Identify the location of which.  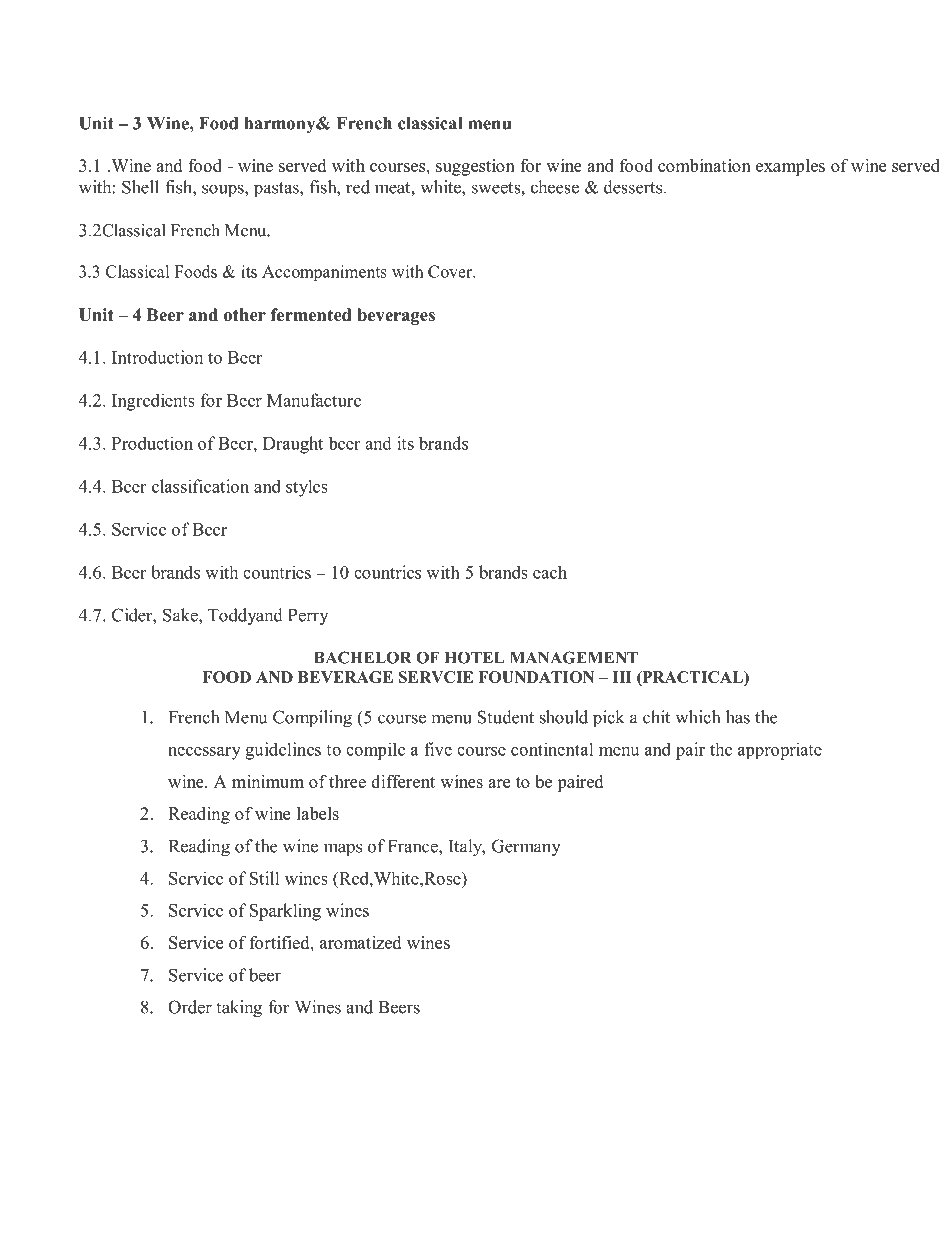
(697, 717).
